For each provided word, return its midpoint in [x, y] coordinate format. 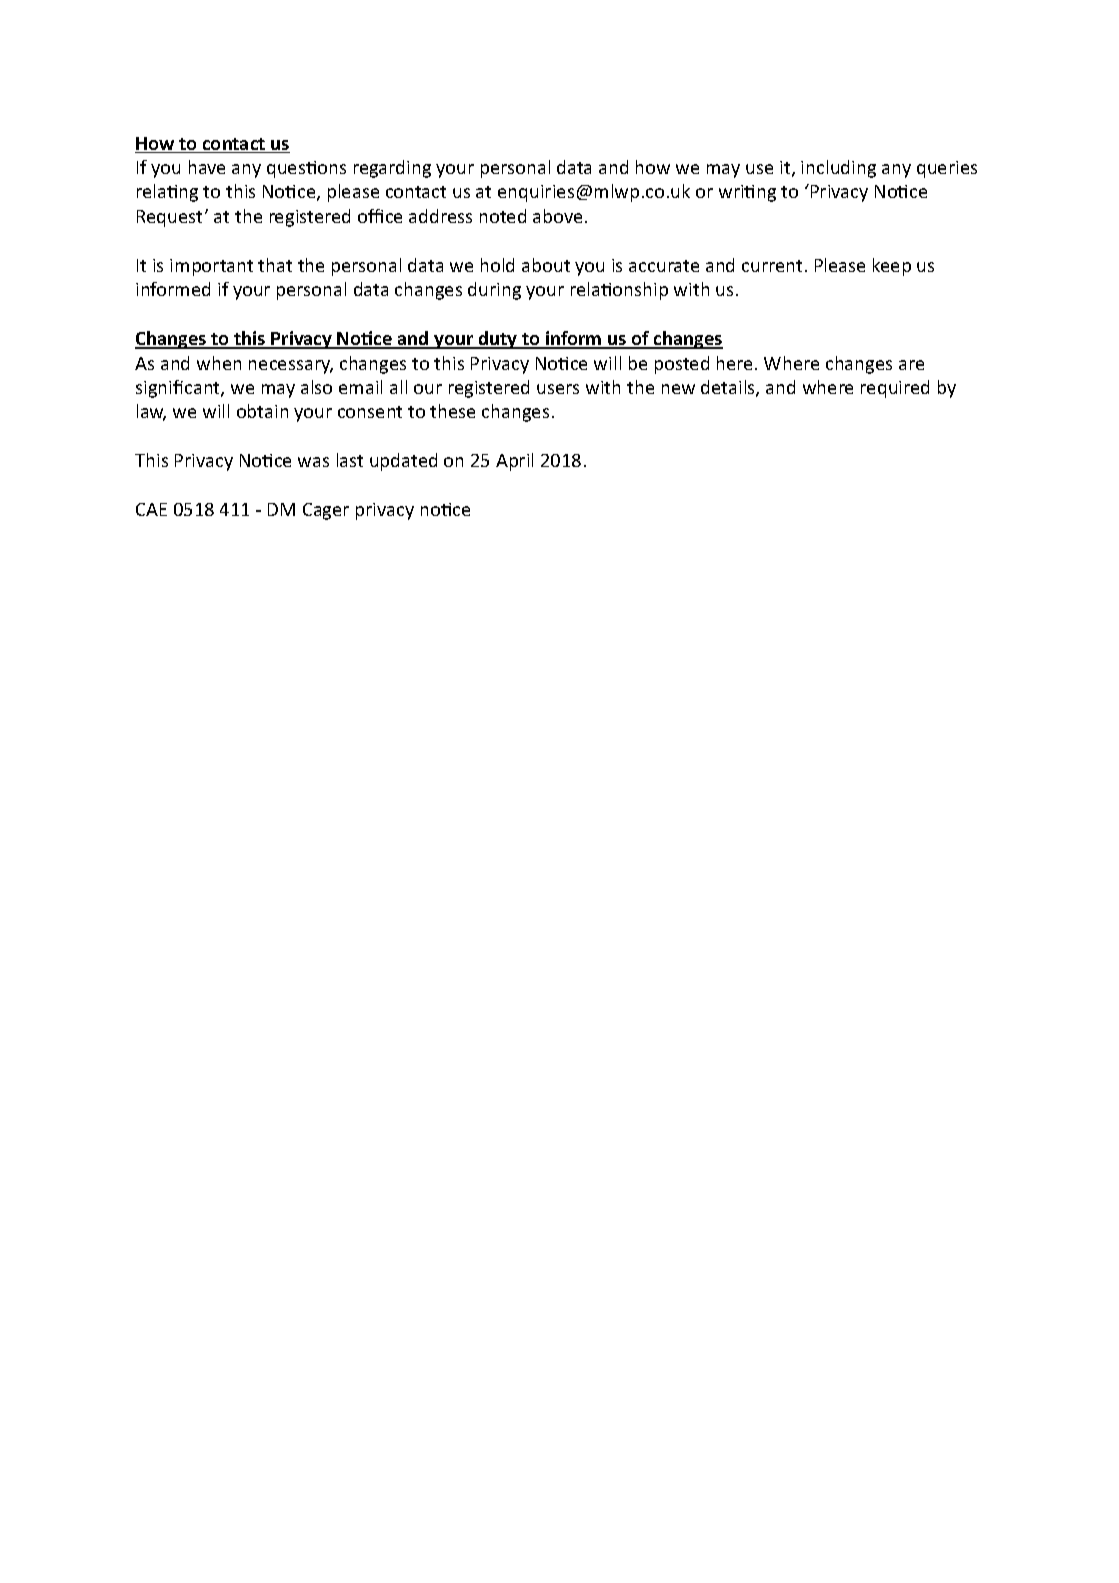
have [207, 167]
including [838, 169]
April [514, 462]
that [275, 265]
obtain [262, 411]
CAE [151, 509]
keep [892, 267]
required [895, 389]
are [911, 365]
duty [498, 340]
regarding [392, 169]
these [452, 411]
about [546, 265]
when [219, 363]
